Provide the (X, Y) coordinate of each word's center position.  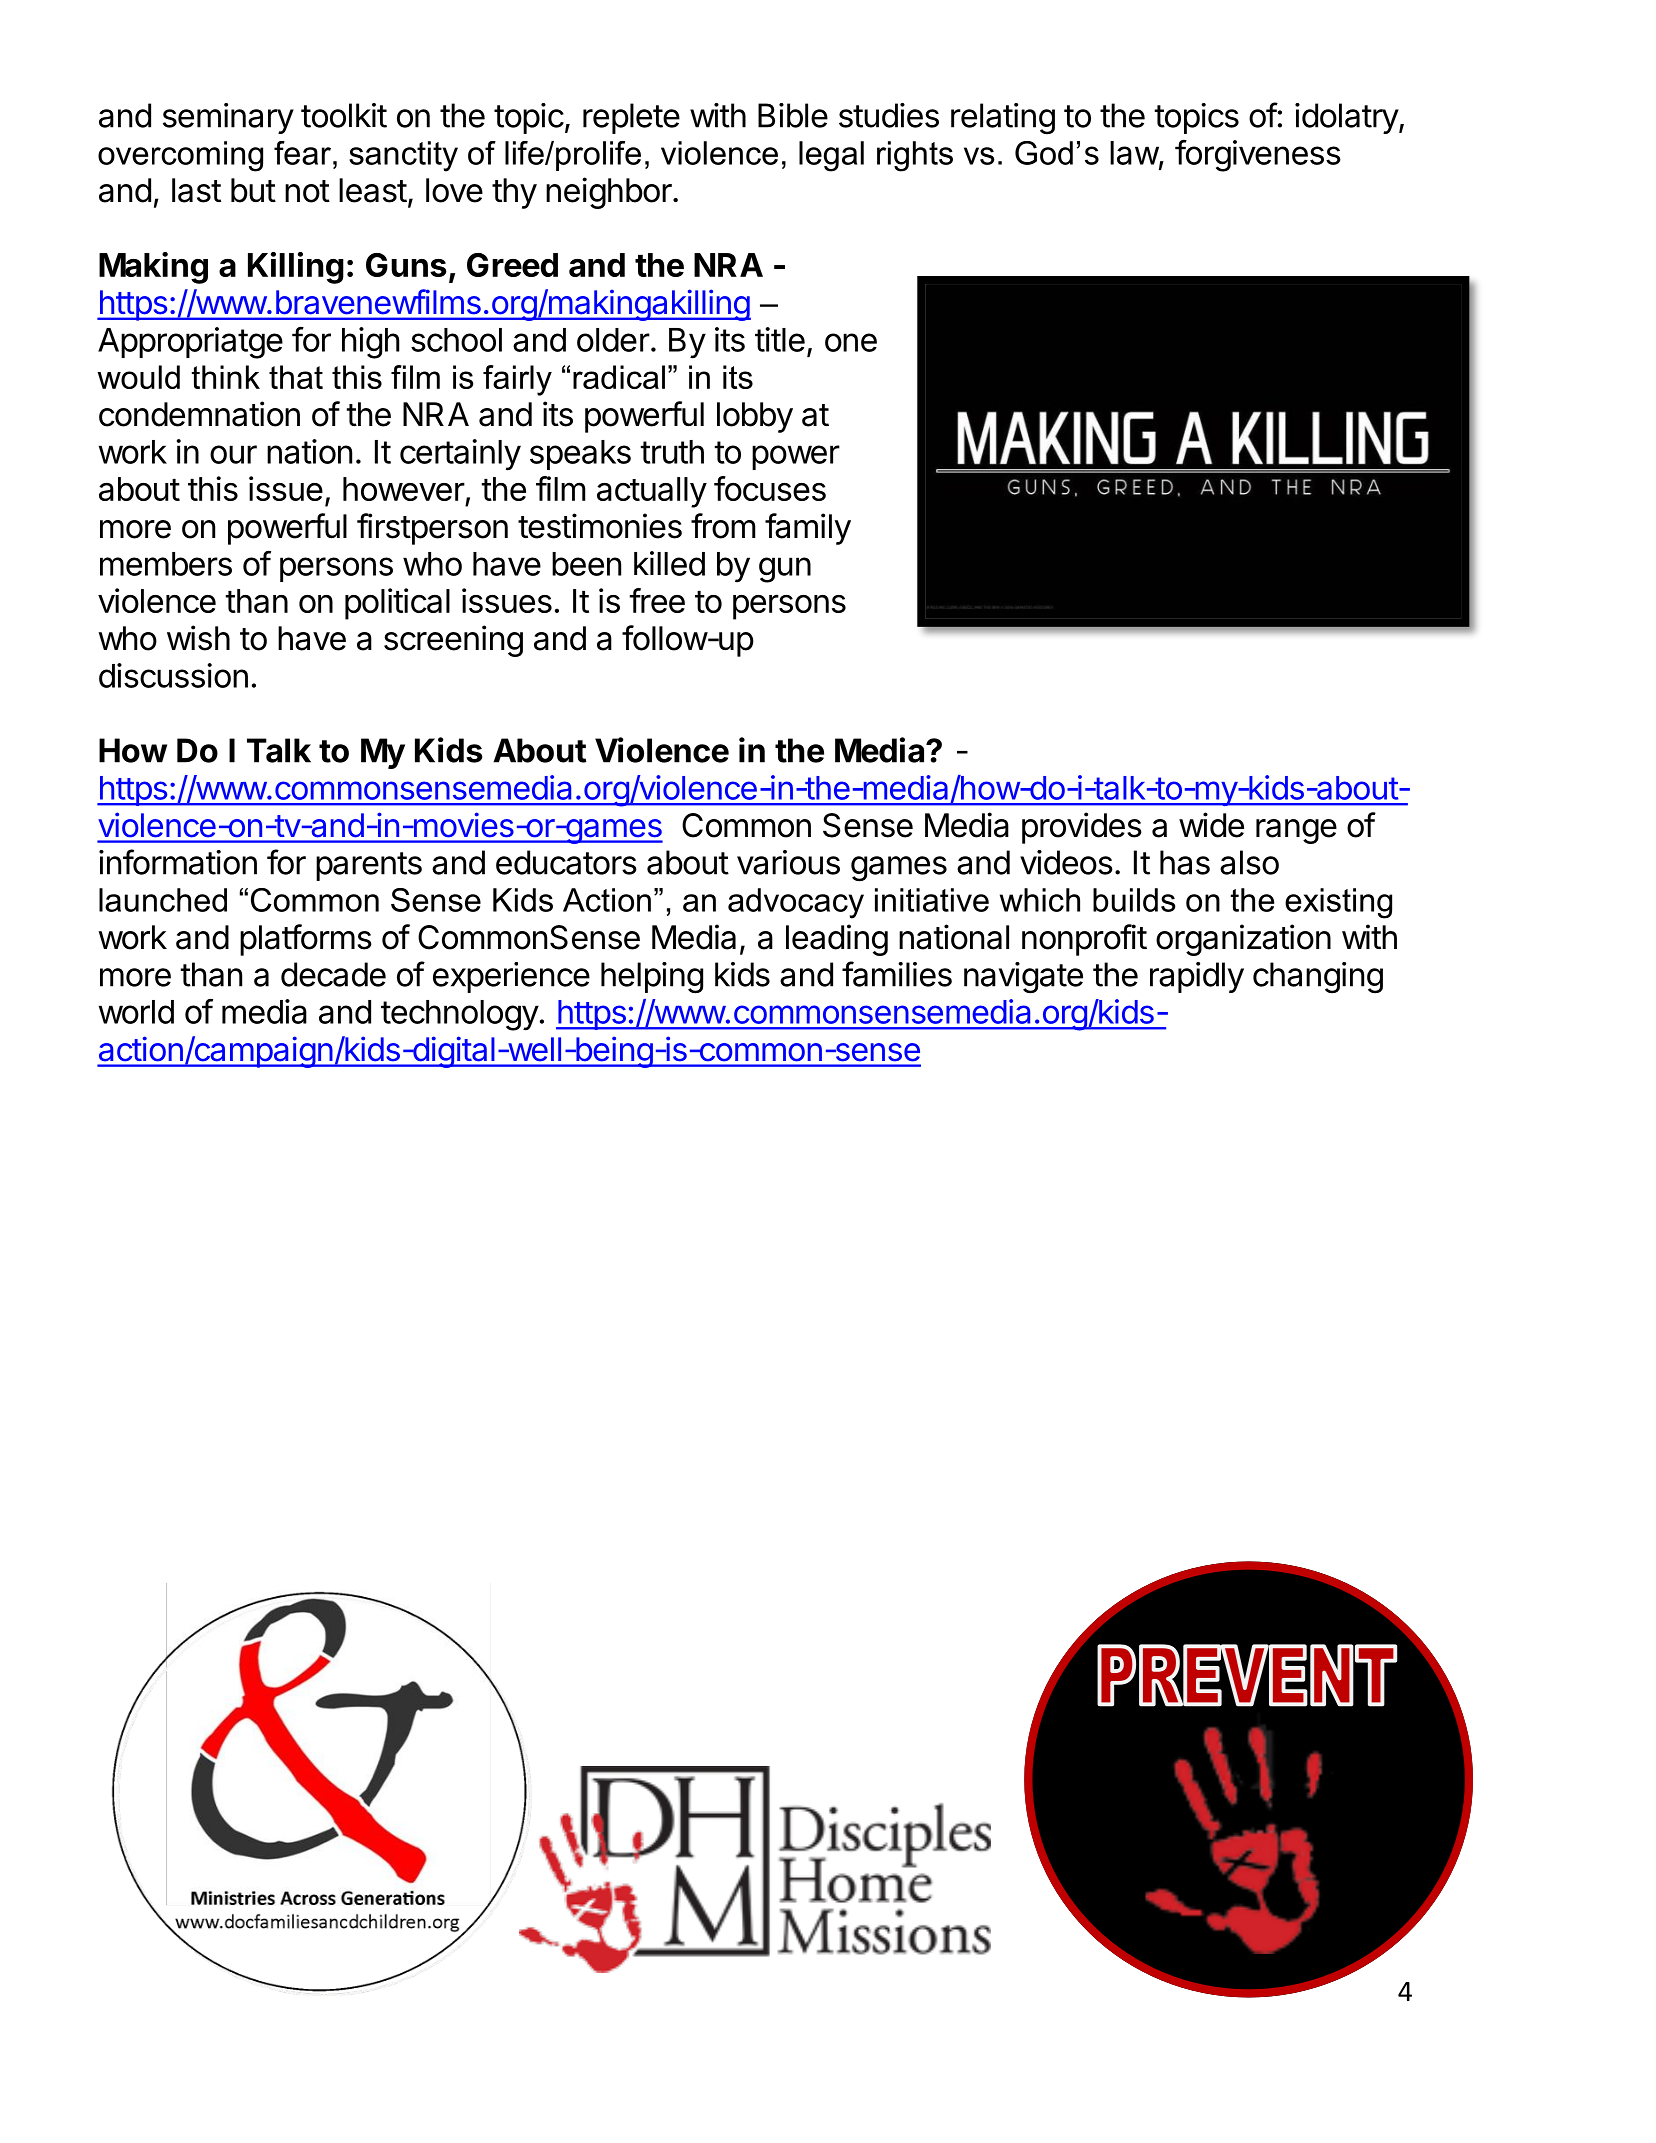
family (808, 529)
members (166, 564)
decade (333, 974)
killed (669, 563)
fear (302, 153)
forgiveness (1258, 156)
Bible (793, 115)
